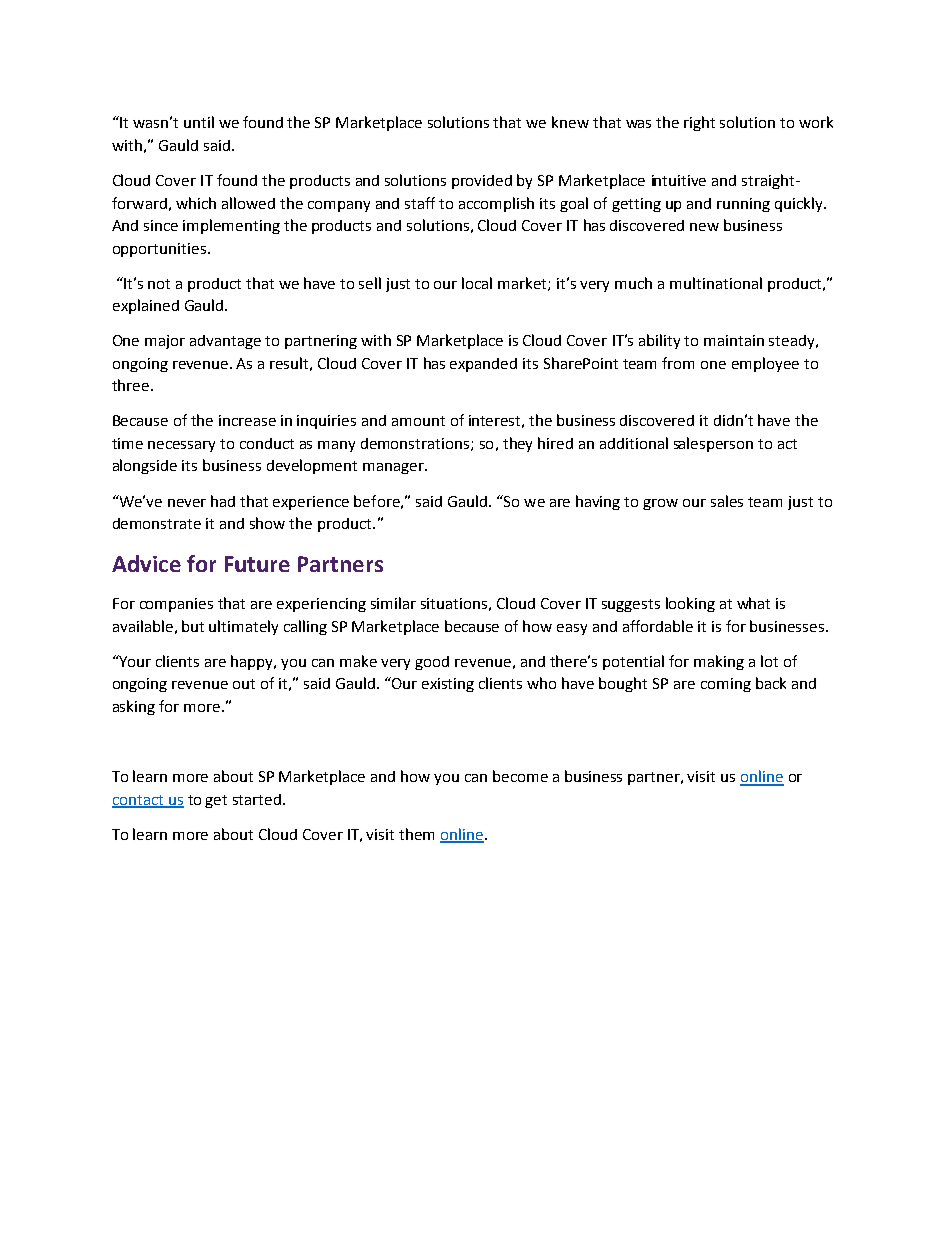 The image size is (952, 1233). What do you see at coordinates (223, 501) in the document?
I see `had` at bounding box center [223, 501].
